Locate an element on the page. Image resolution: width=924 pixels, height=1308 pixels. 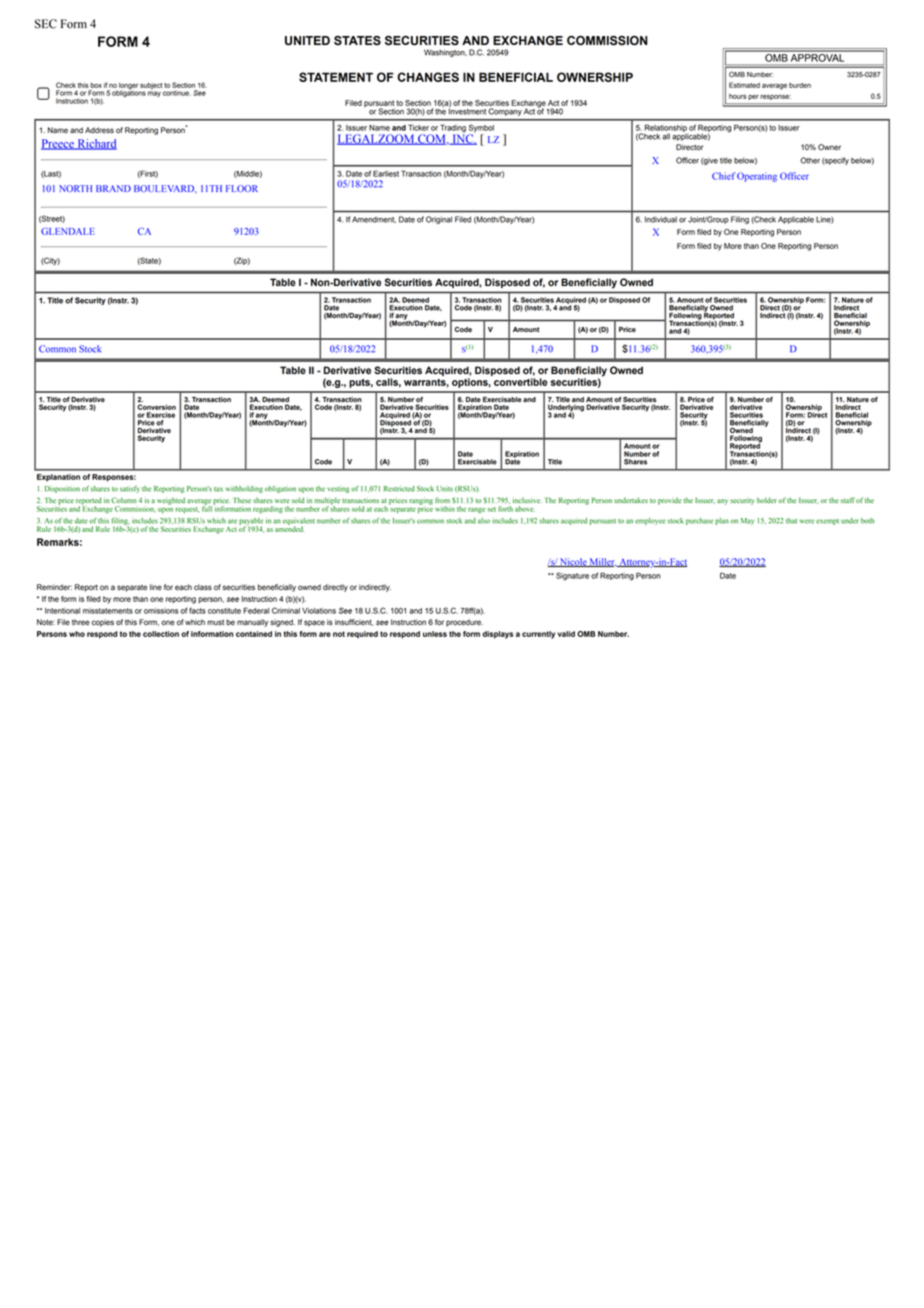
BOULEVARD is located at coordinates (165, 189).
